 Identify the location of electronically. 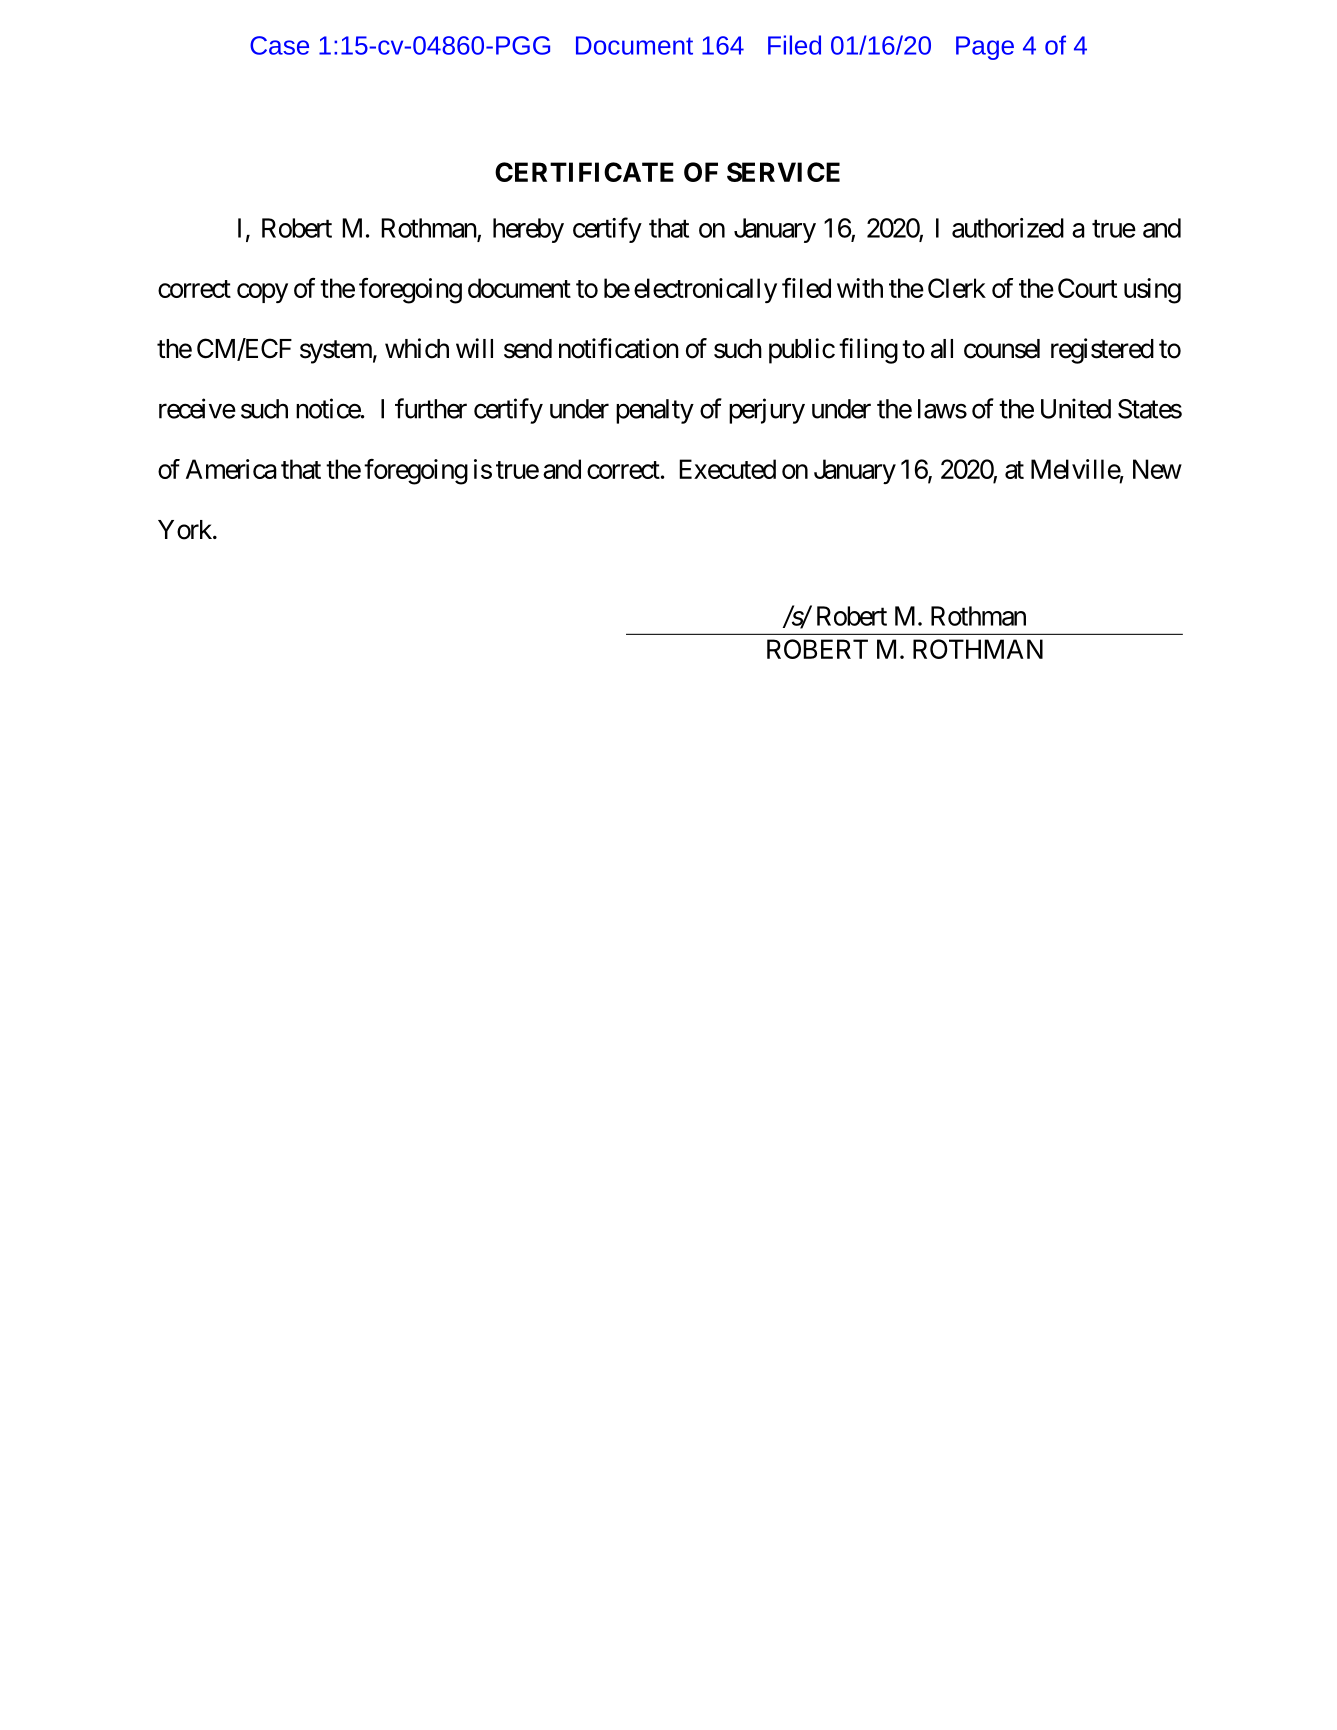
(705, 290).
